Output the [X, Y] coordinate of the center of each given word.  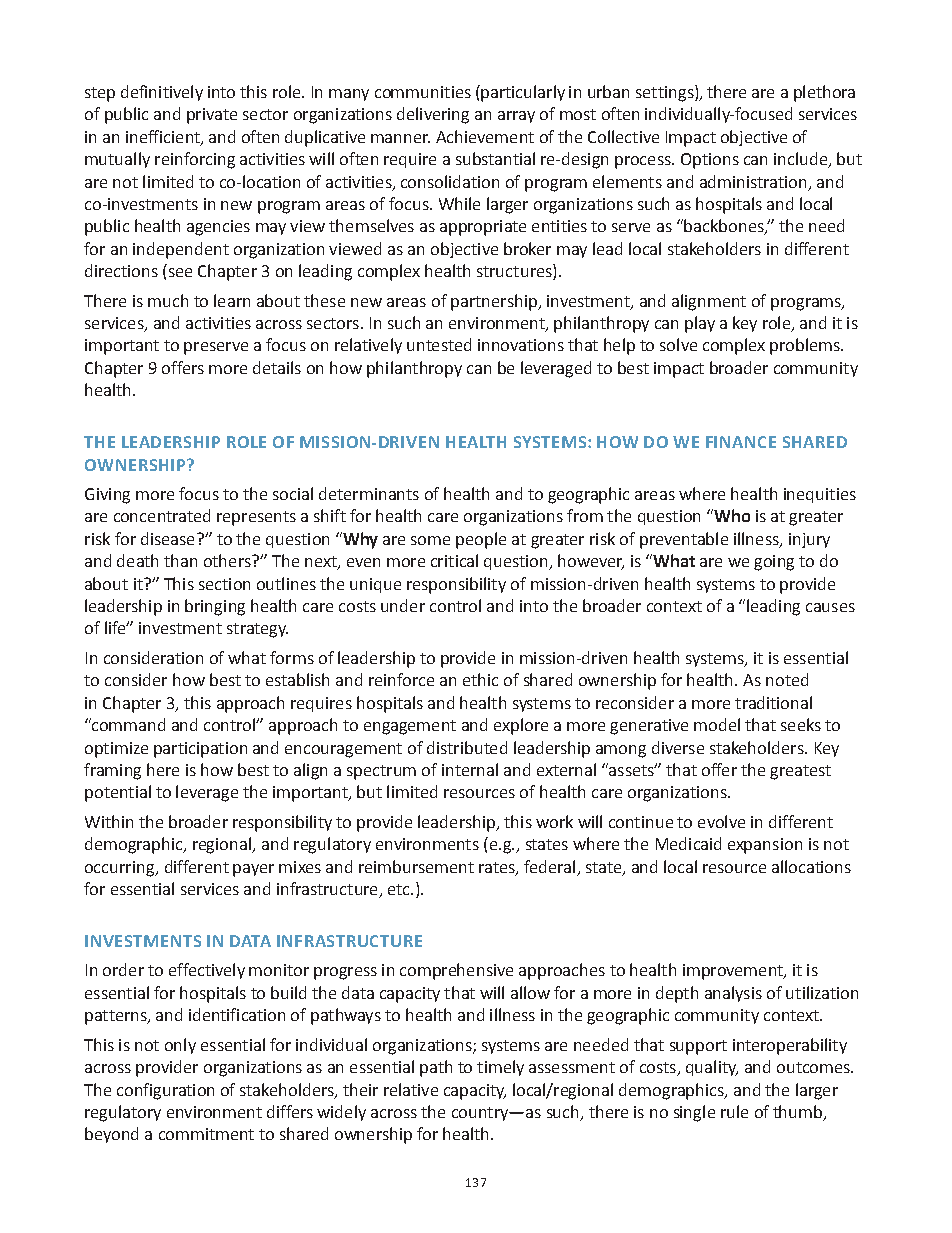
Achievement [485, 136]
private [212, 116]
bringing [215, 607]
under [403, 605]
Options [710, 161]
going [774, 563]
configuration [165, 1091]
